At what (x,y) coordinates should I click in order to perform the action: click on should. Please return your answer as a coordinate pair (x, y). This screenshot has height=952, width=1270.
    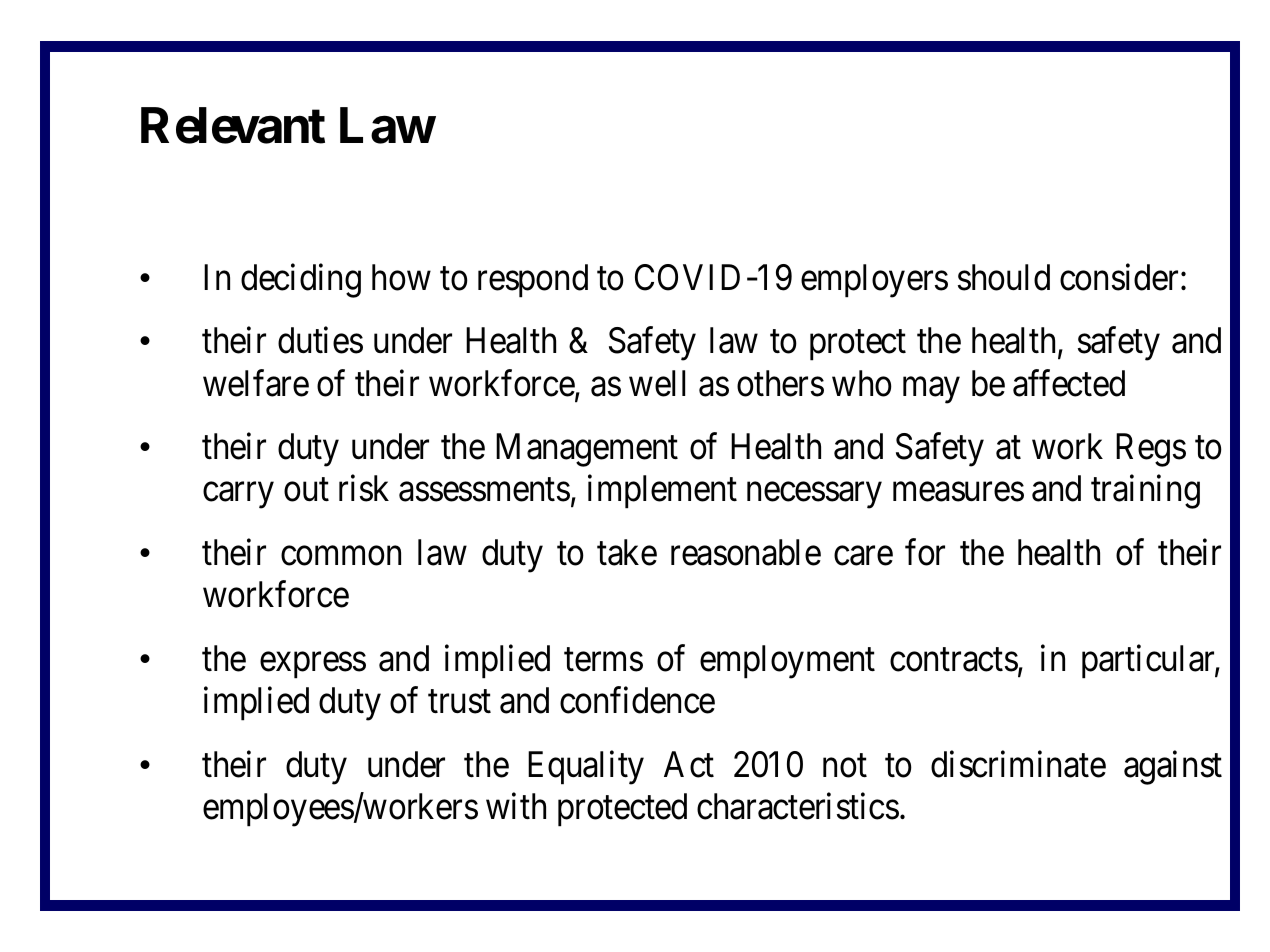
    Looking at the image, I should click on (1004, 277).
